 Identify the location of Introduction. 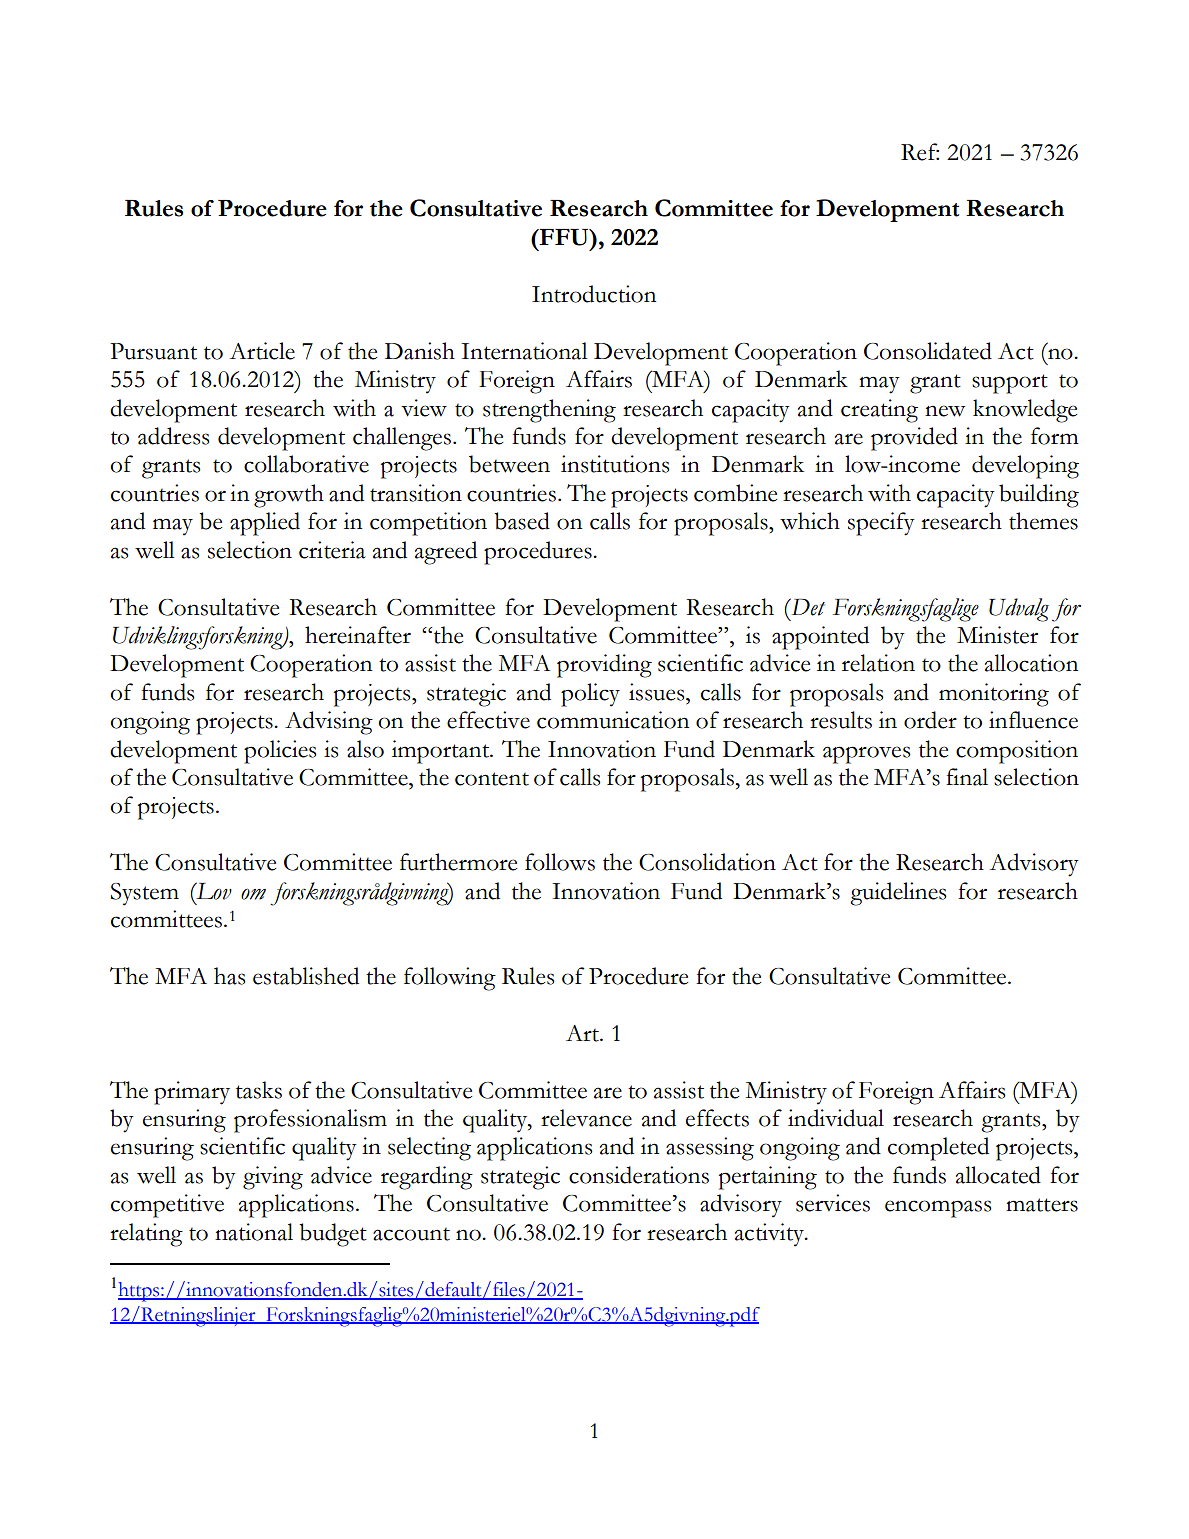
(594, 294).
